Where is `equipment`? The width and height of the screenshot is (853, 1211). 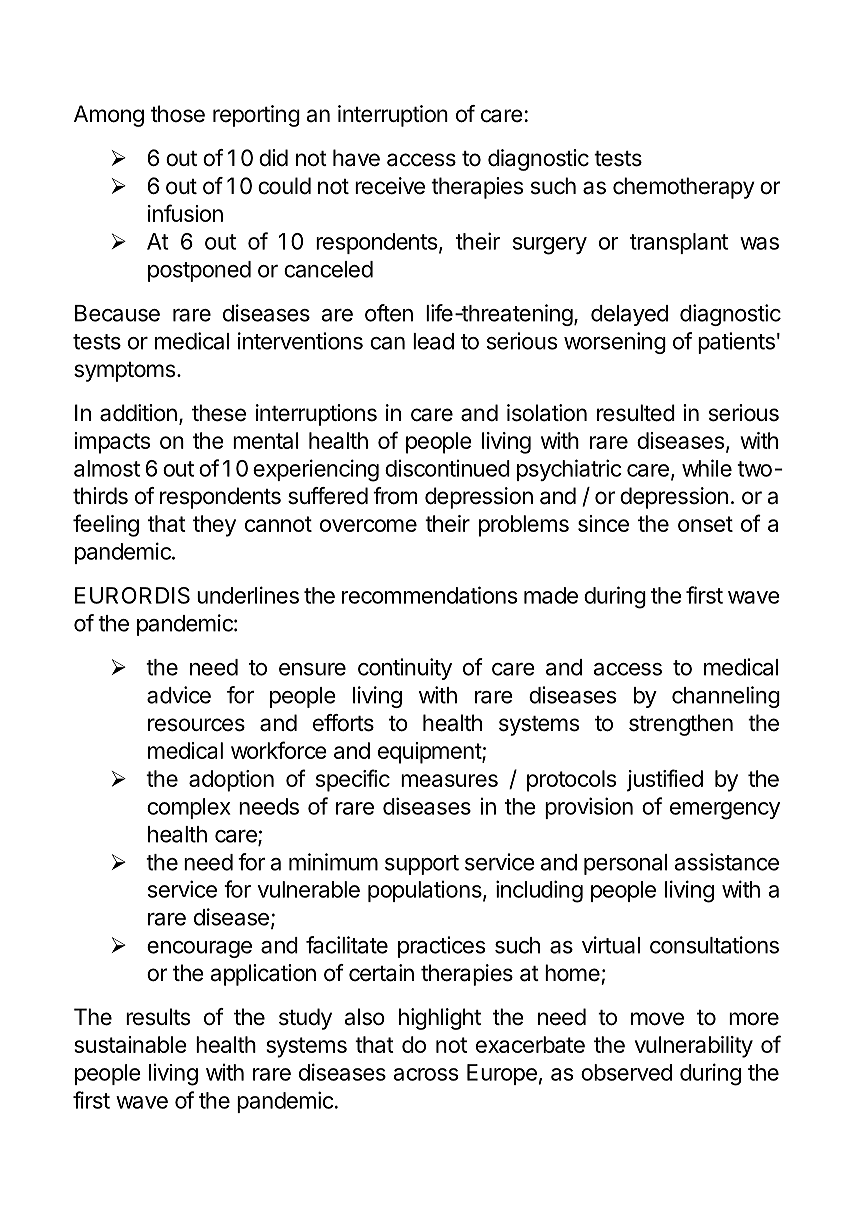 equipment is located at coordinates (430, 753).
